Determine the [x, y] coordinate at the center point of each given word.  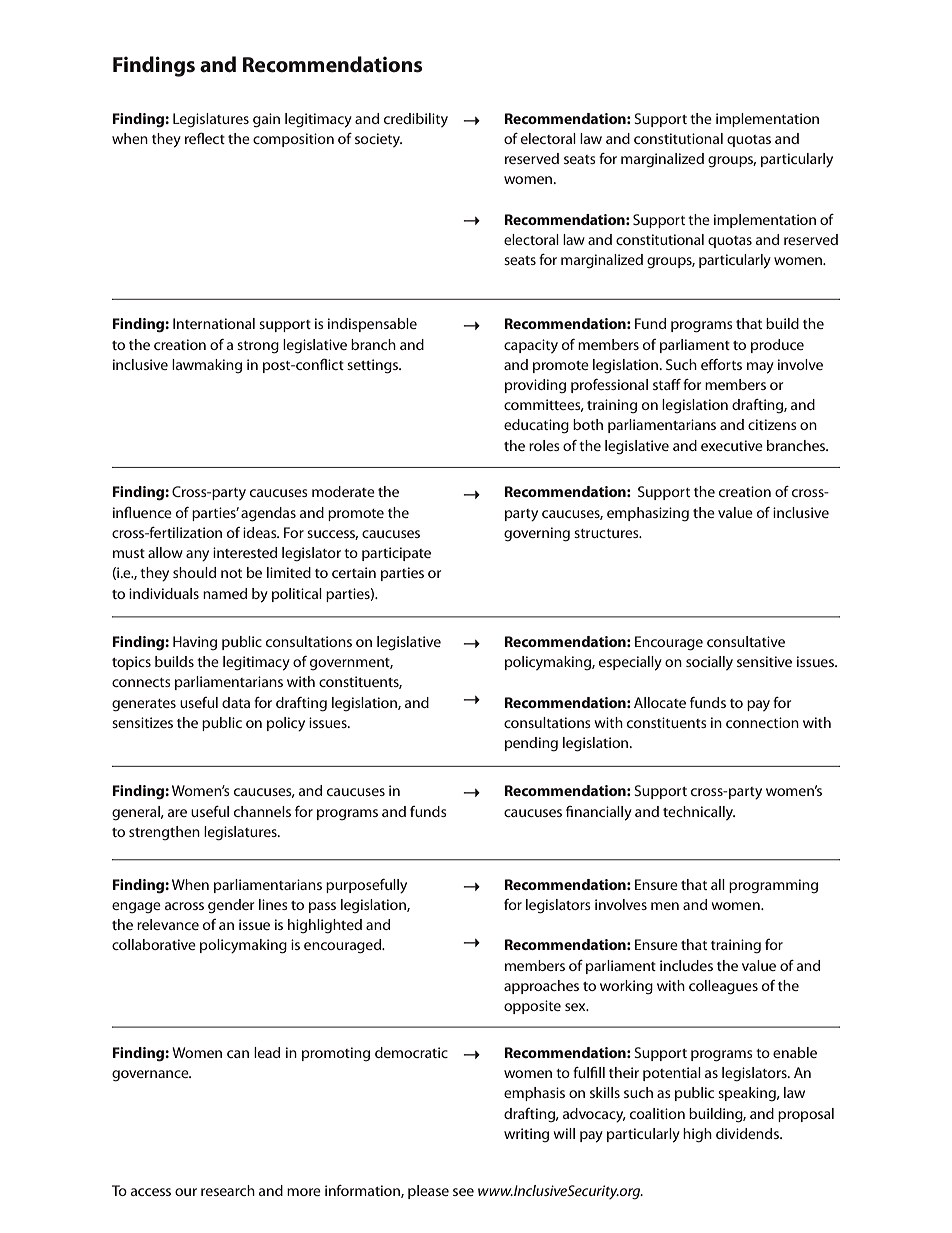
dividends [748, 1133]
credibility [416, 120]
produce [777, 346]
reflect [205, 138]
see [463, 1192]
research [228, 1190]
